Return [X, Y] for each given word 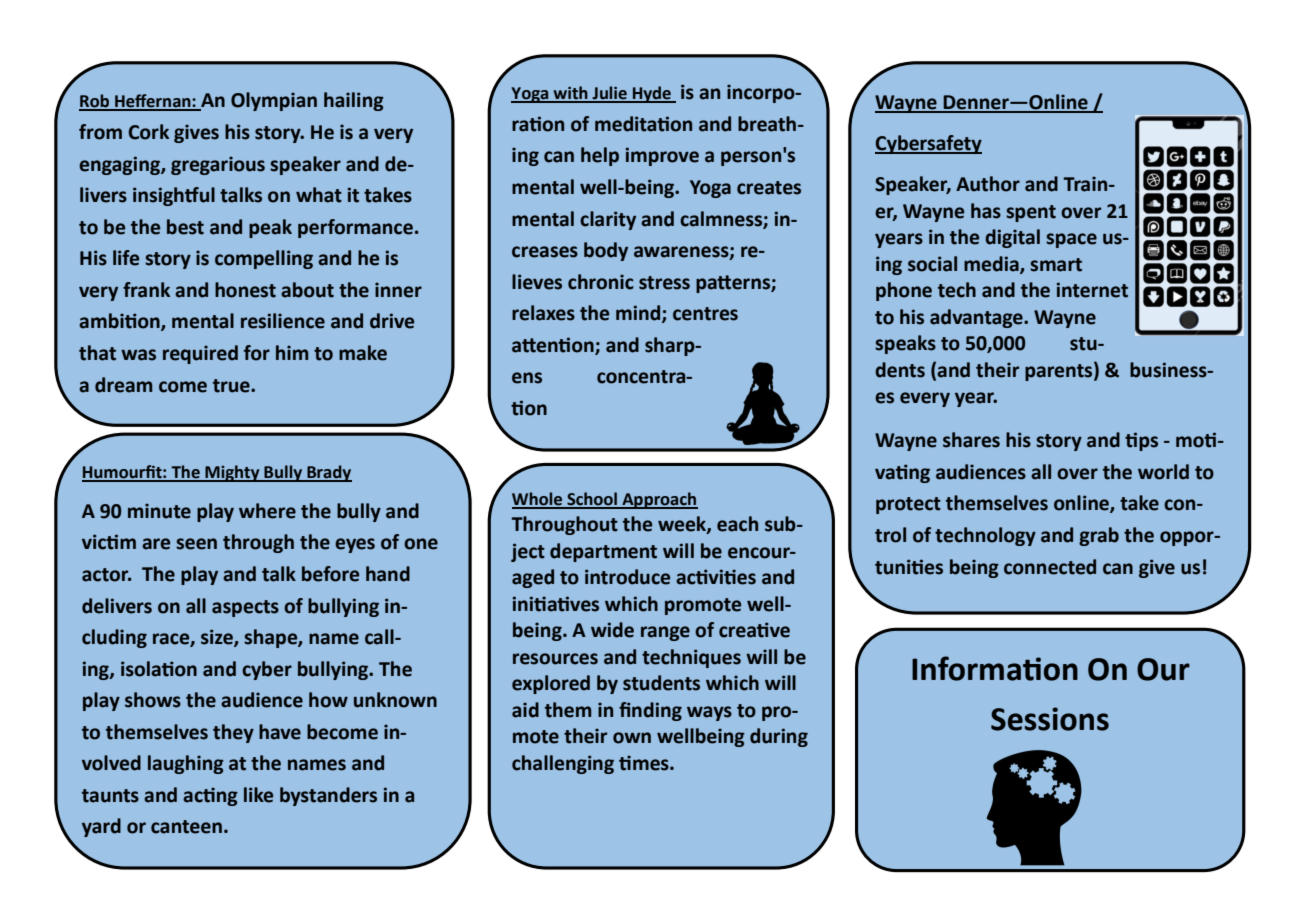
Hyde [652, 94]
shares [971, 440]
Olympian [274, 101]
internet [1092, 290]
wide [612, 630]
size [218, 638]
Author [988, 184]
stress [664, 283]
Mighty [232, 473]
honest [245, 290]
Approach [659, 500]
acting [210, 796]
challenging [563, 764]
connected [1050, 567]
